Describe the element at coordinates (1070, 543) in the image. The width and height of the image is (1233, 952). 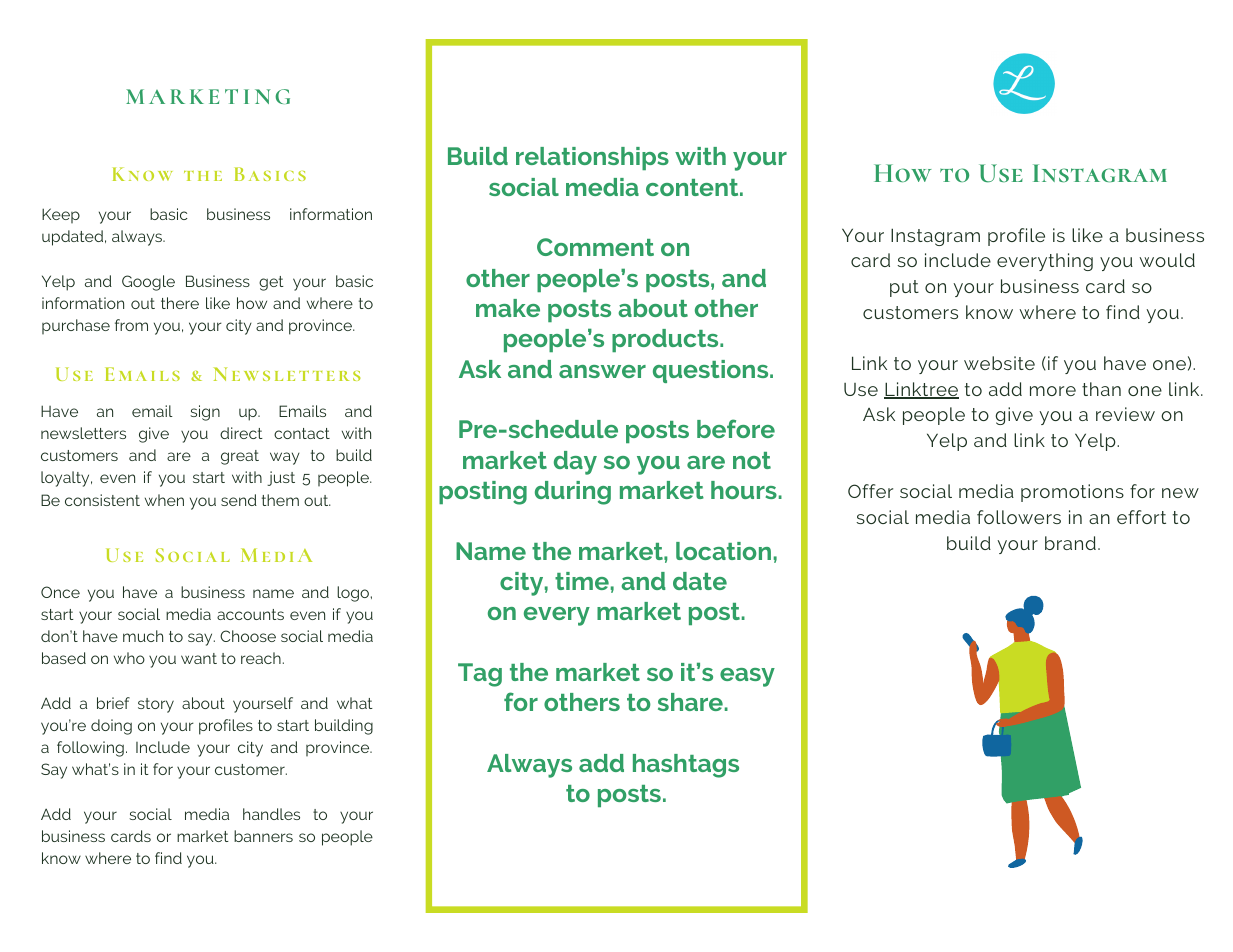
I see `brand` at that location.
